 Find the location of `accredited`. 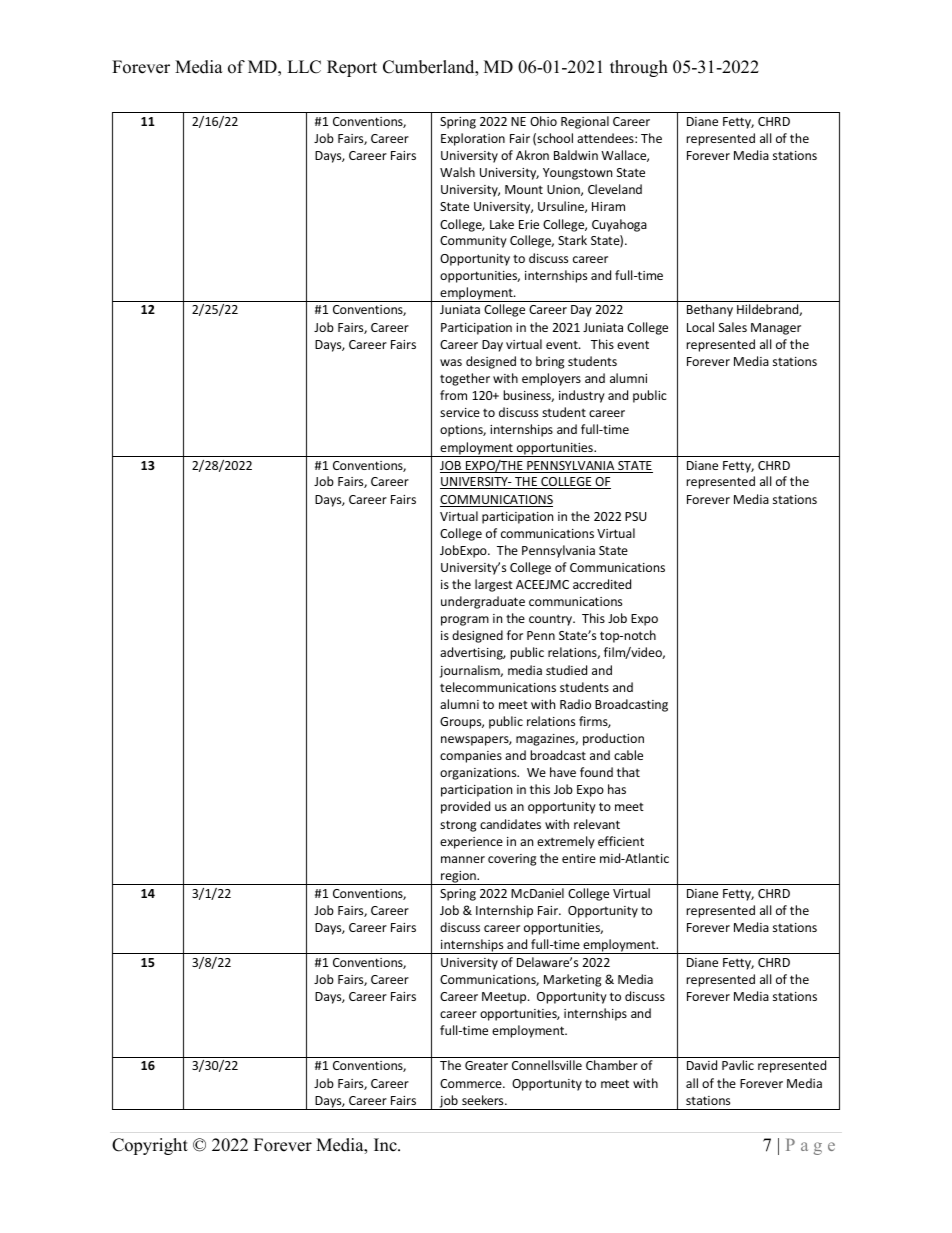

accredited is located at coordinates (602, 584).
